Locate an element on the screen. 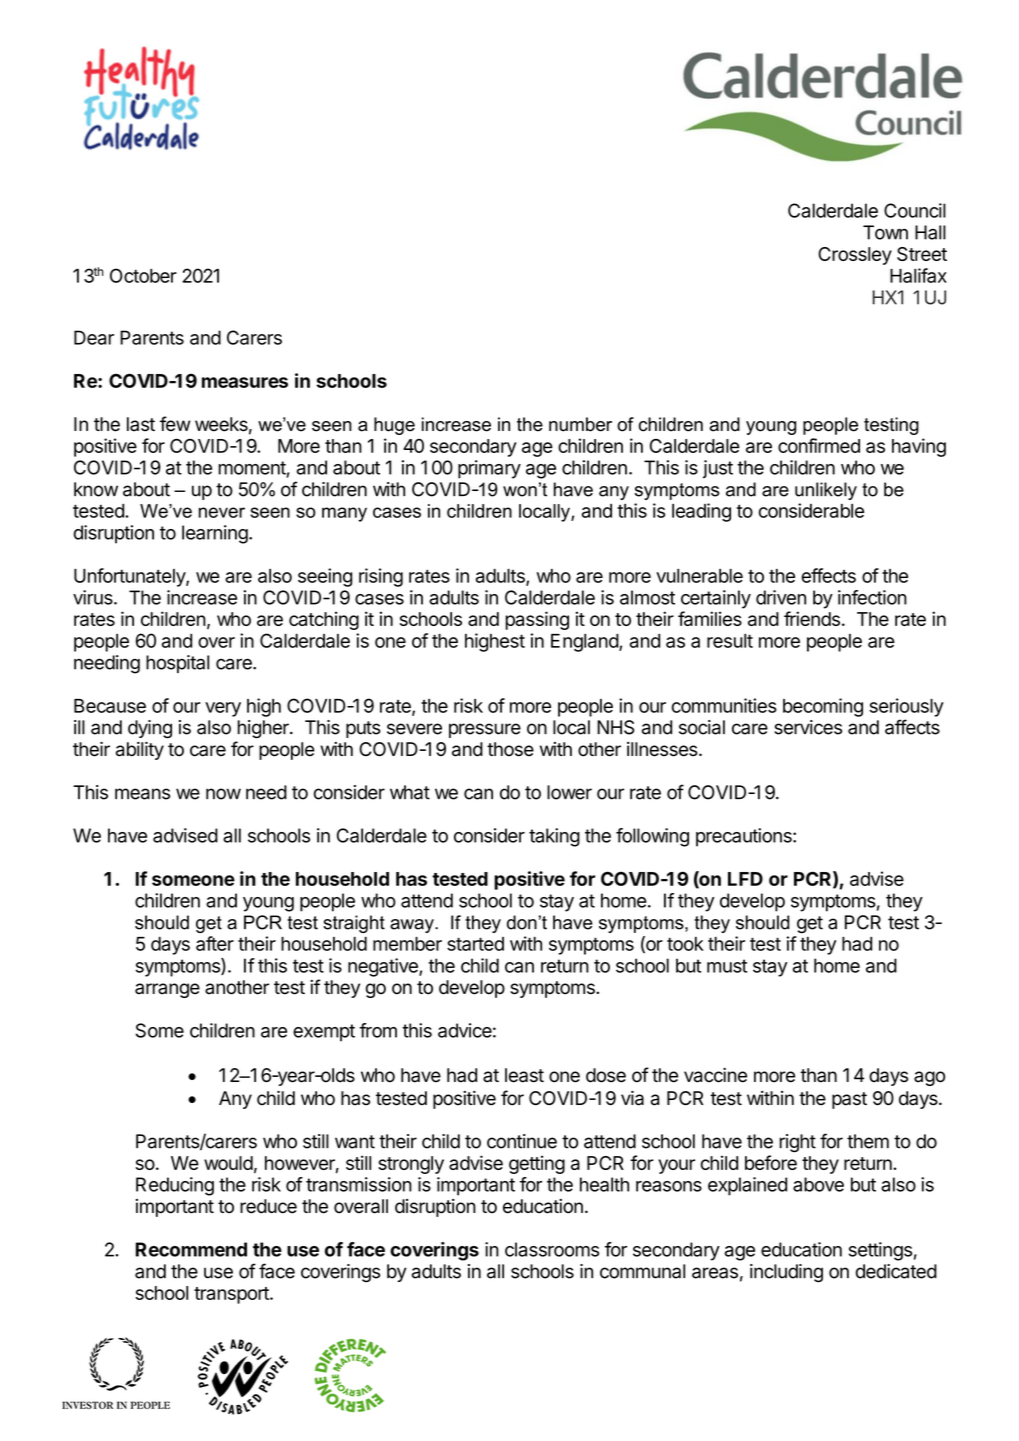  those is located at coordinates (510, 749).
